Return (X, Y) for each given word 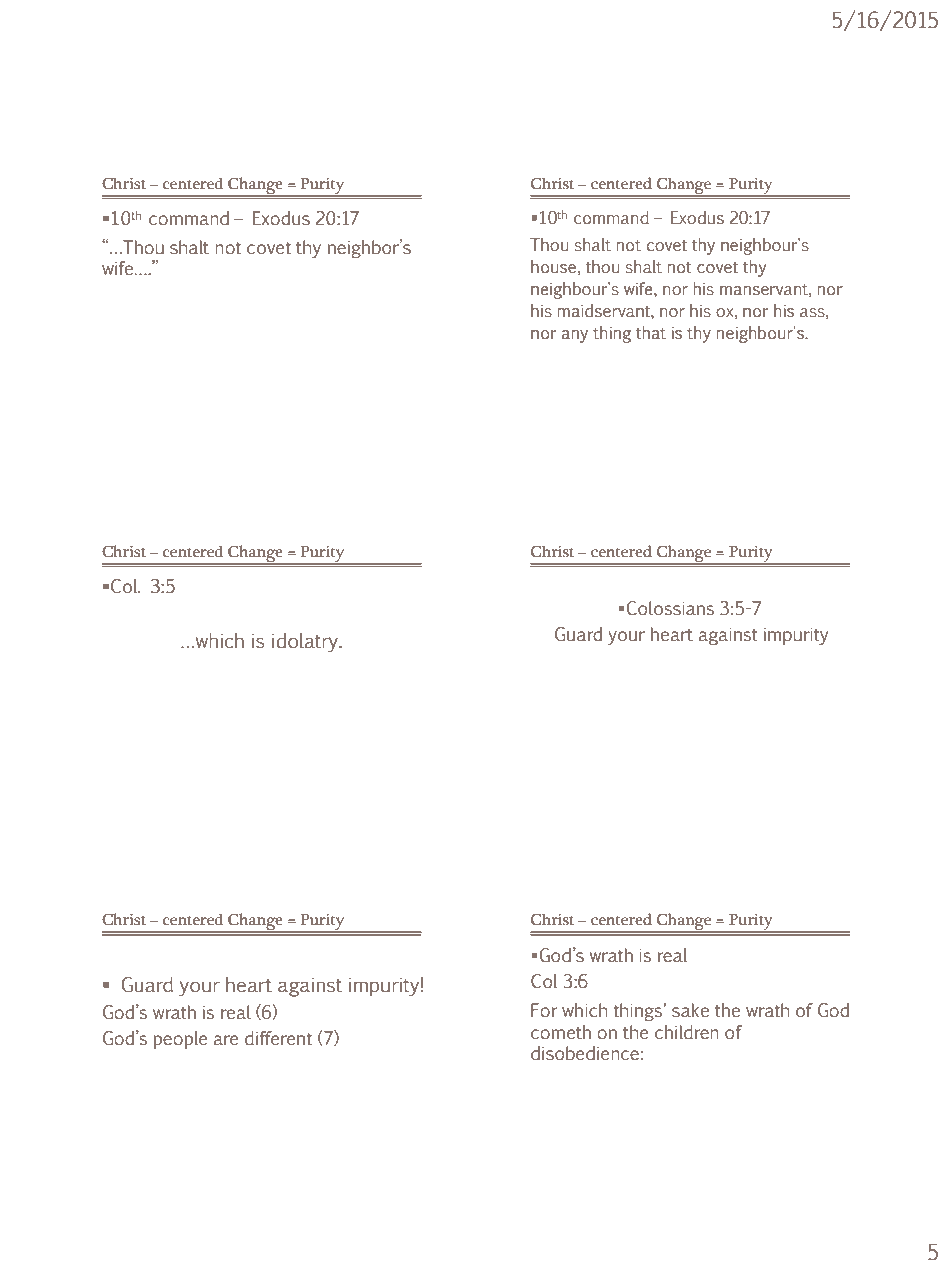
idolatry (306, 643)
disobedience (585, 1053)
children (687, 1032)
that (651, 332)
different (278, 1038)
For (544, 1010)
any (575, 336)
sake (690, 1010)
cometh (561, 1032)
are (226, 1040)
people (180, 1040)
